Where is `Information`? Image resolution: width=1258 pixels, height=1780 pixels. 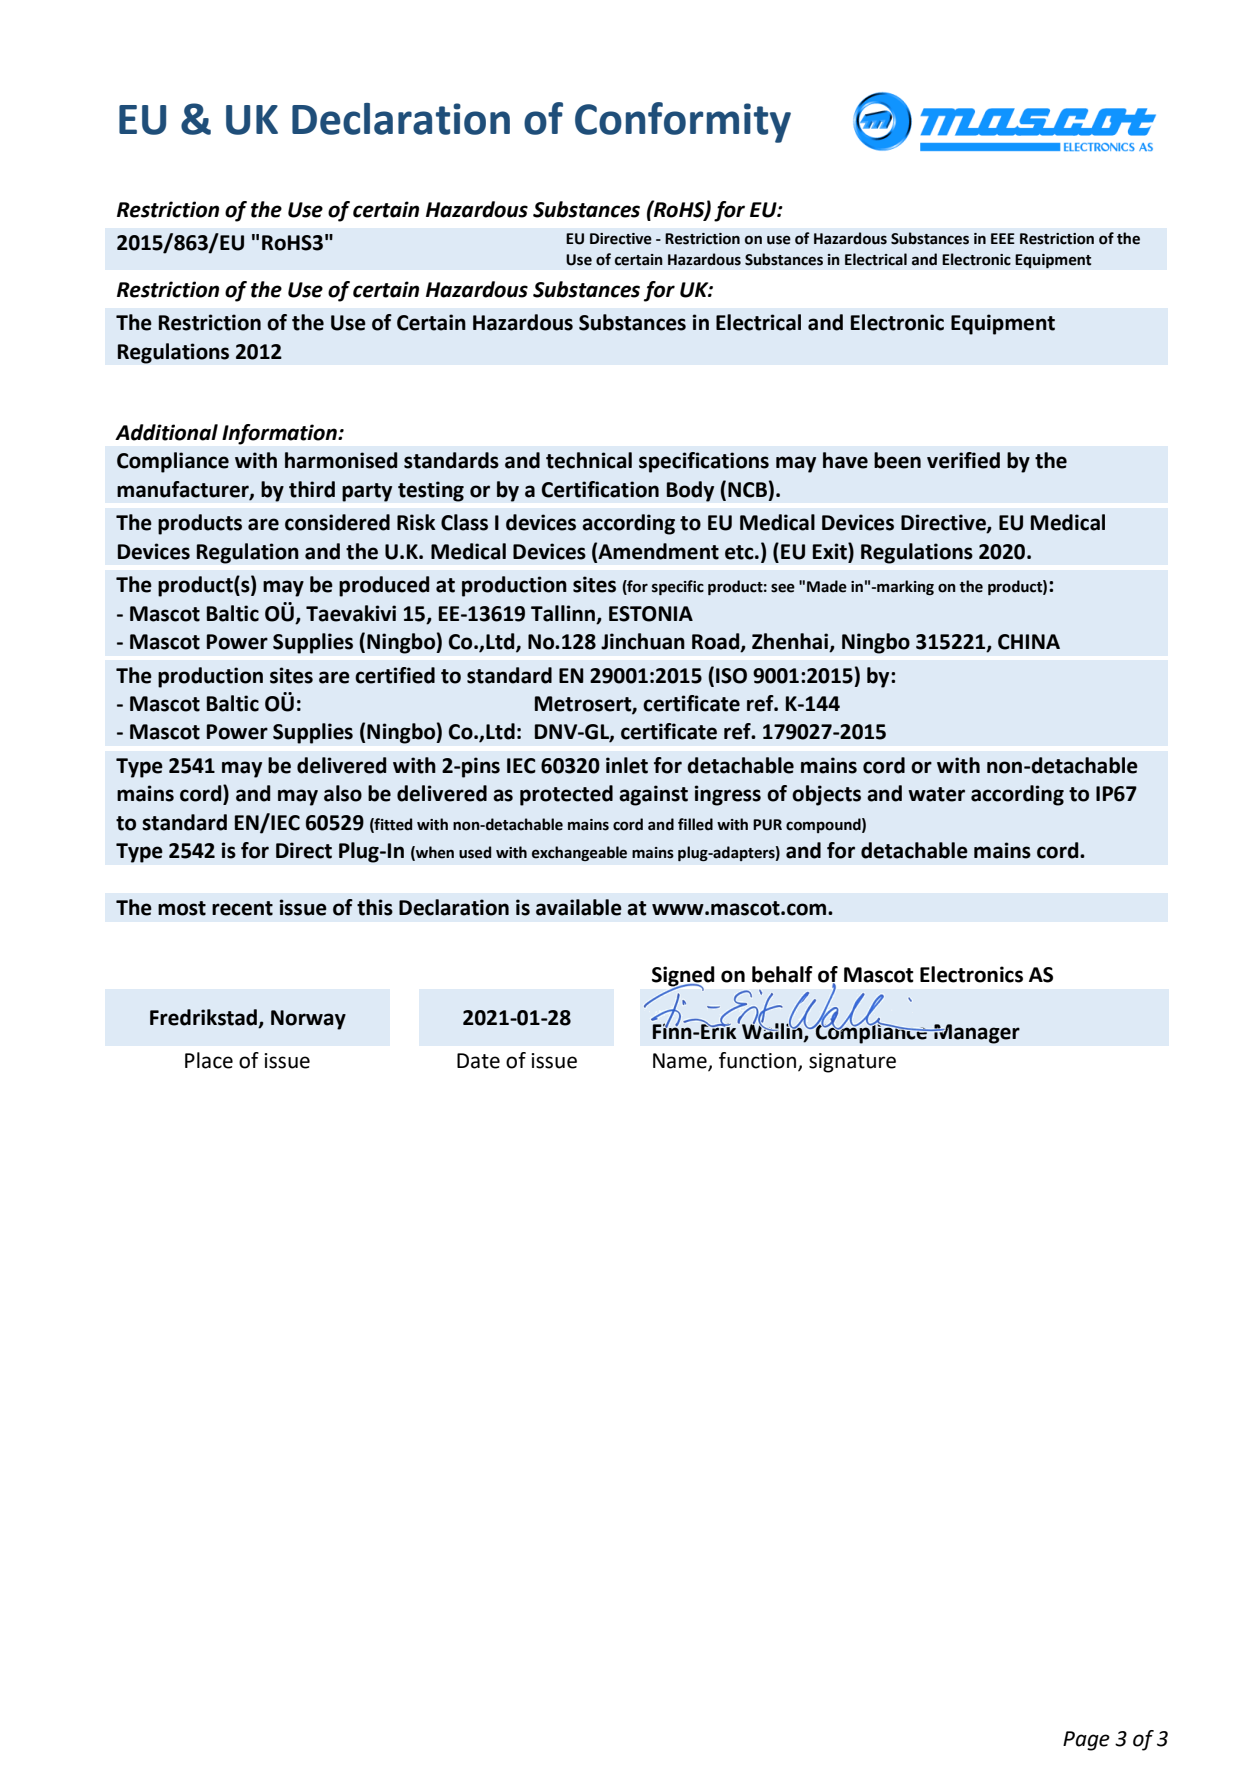
Information is located at coordinates (280, 434).
